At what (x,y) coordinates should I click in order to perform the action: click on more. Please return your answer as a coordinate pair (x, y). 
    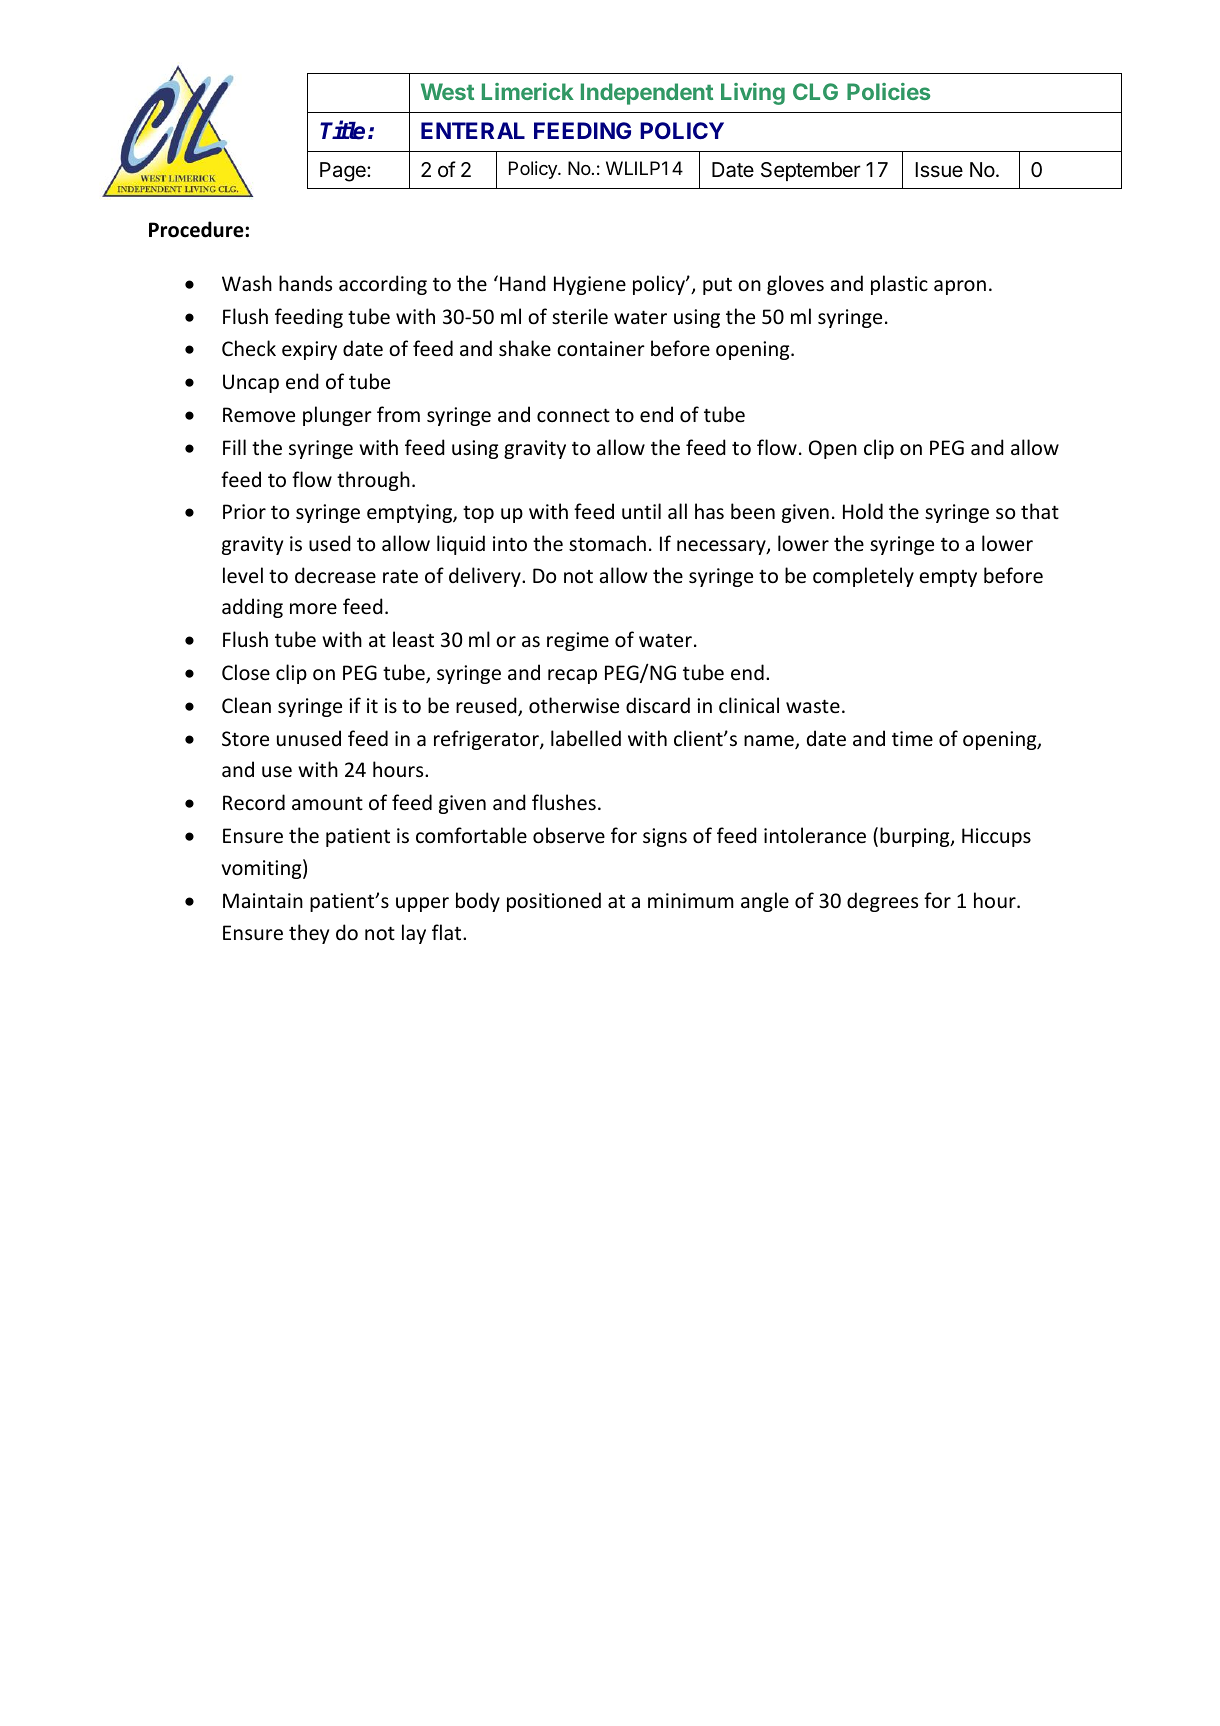
    Looking at the image, I should click on (313, 609).
